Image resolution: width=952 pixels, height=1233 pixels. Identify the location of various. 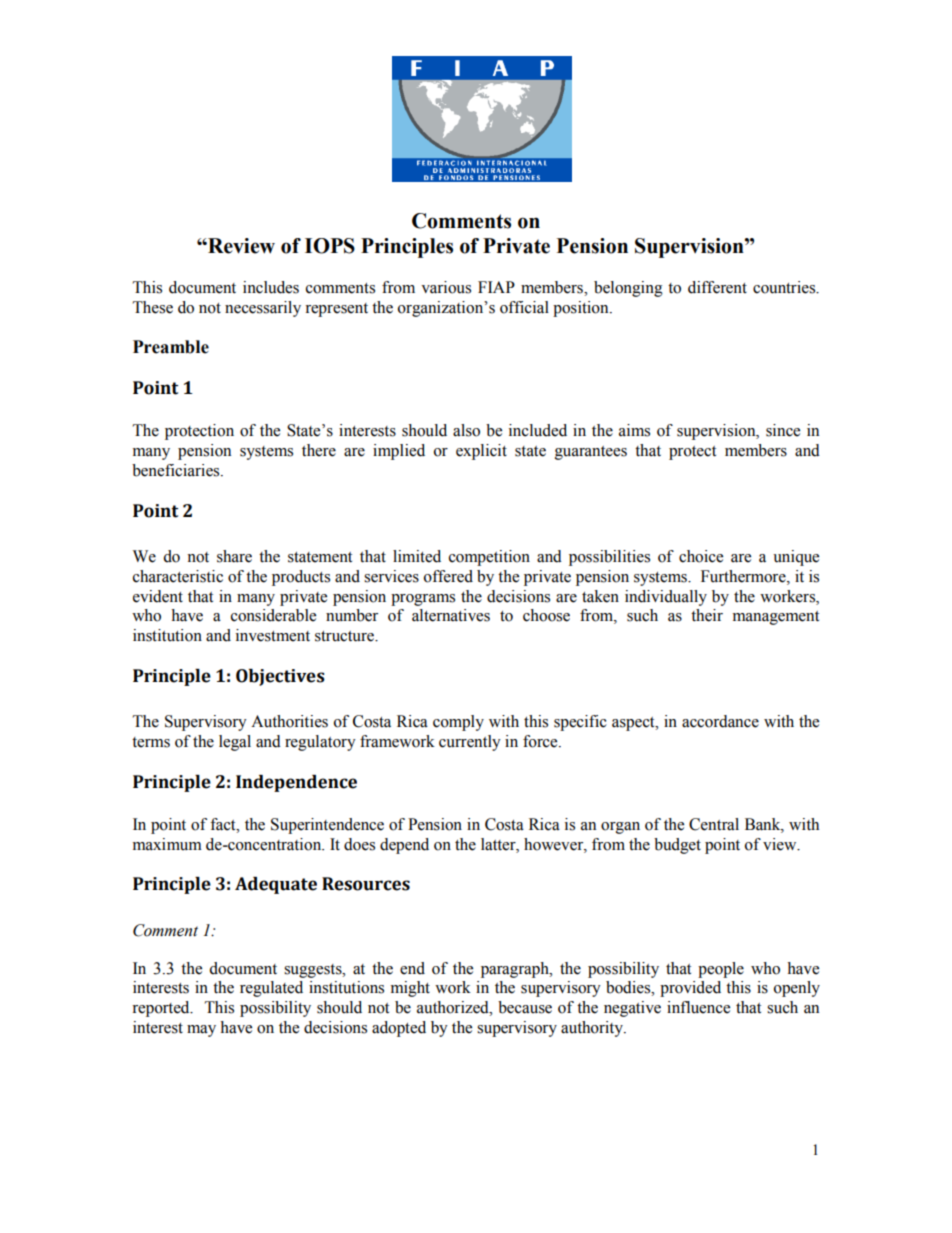
(446, 287).
